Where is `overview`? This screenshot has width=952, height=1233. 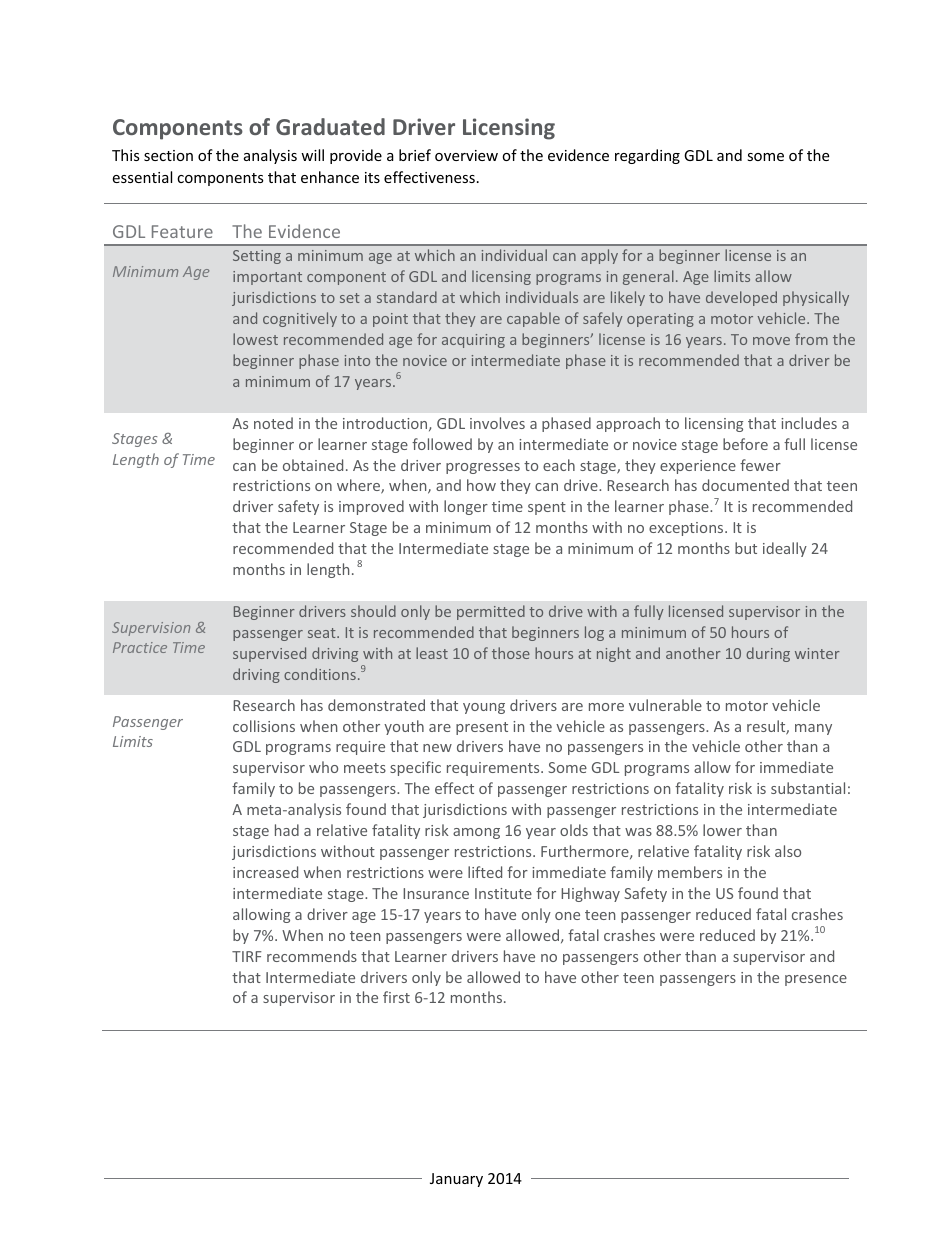
overview is located at coordinates (466, 155).
